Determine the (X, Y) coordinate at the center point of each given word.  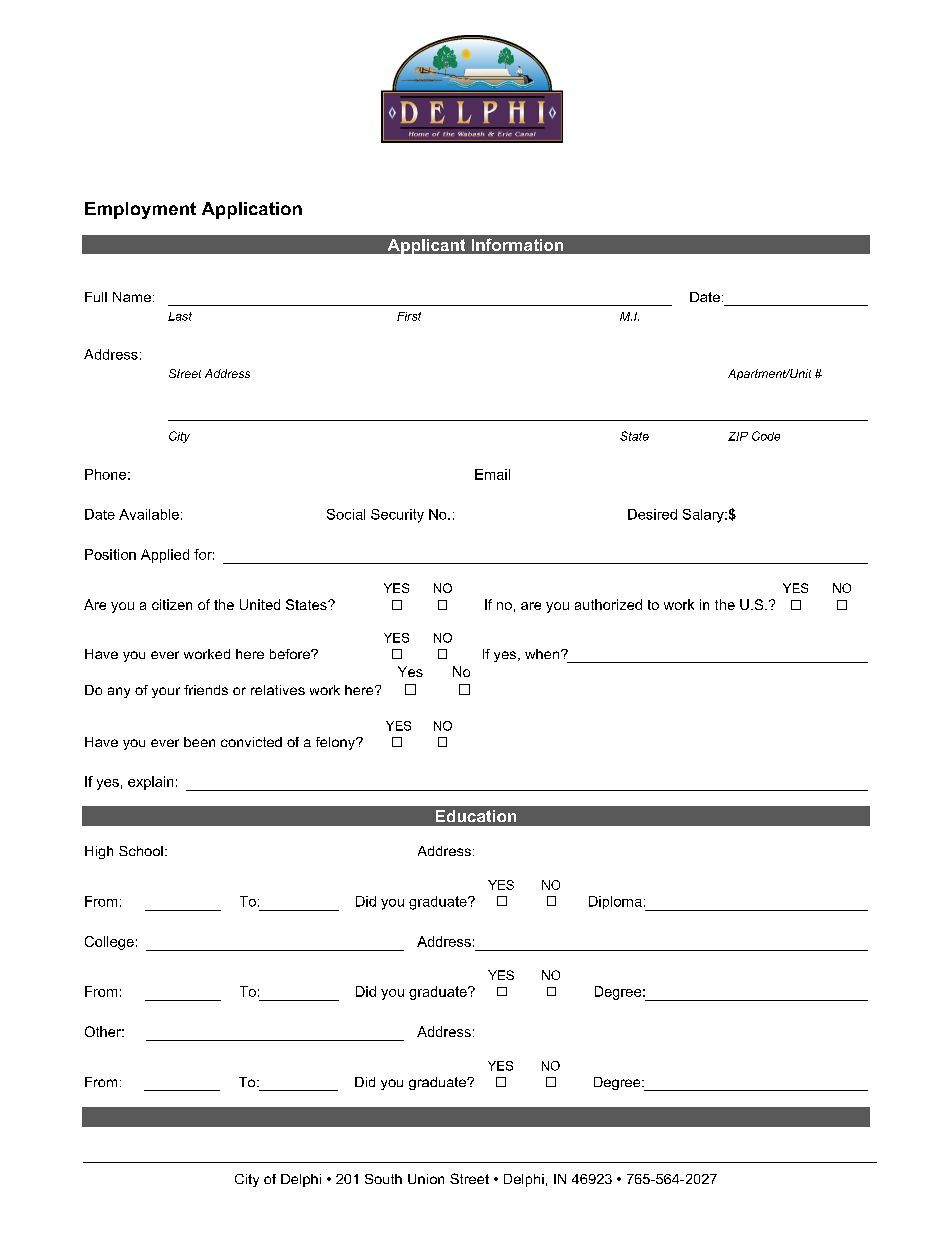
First (409, 316)
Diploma (615, 902)
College (109, 943)
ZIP (738, 436)
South (383, 1179)
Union (426, 1179)
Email (492, 474)
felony (336, 743)
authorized (608, 604)
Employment (140, 210)
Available (149, 514)
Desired (652, 514)
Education (476, 816)
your (166, 692)
